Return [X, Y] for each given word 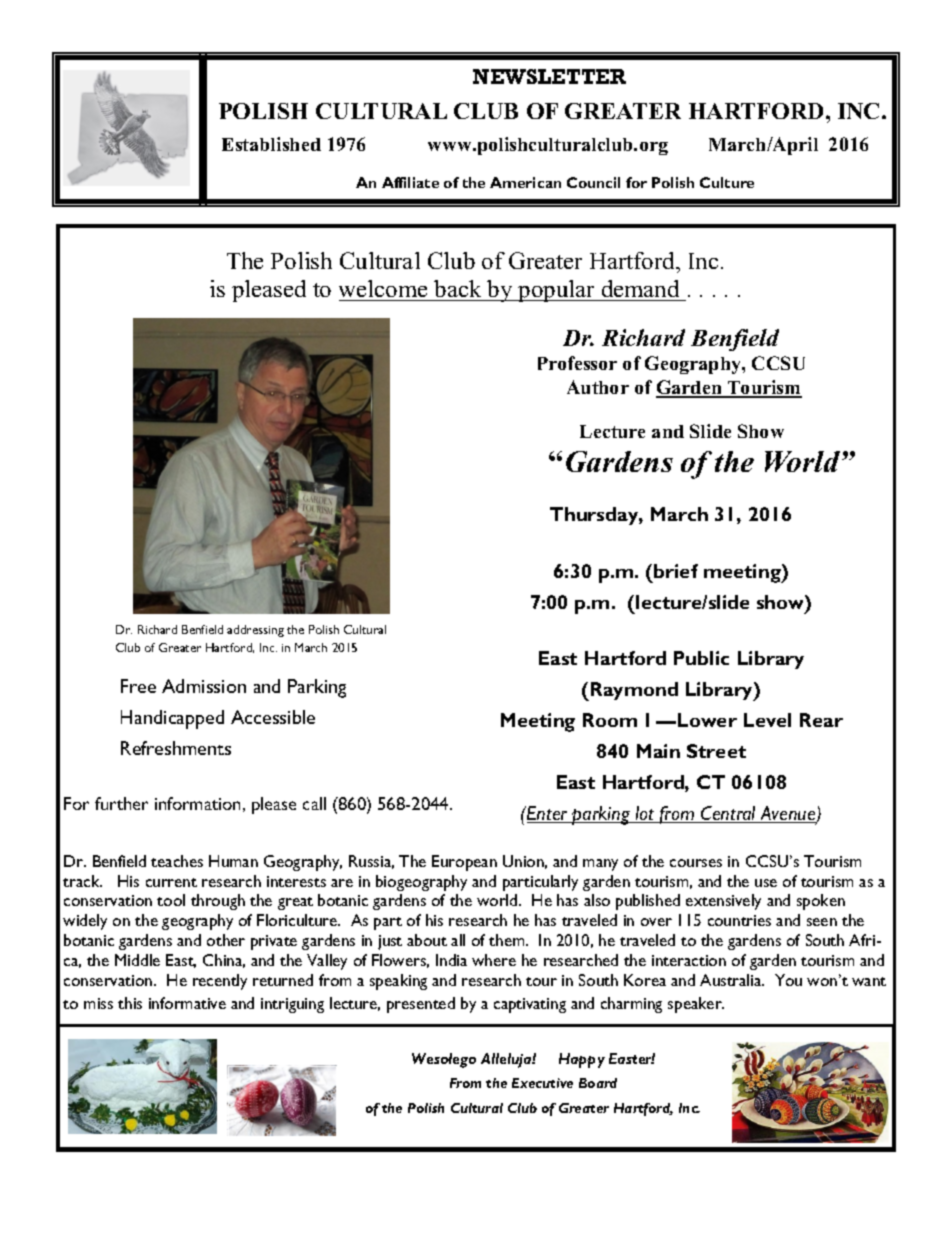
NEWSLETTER [549, 76]
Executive [542, 1083]
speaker [696, 1005]
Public [701, 658]
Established [271, 144]
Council [593, 182]
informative [187, 1003]
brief [676, 571]
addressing [255, 631]
